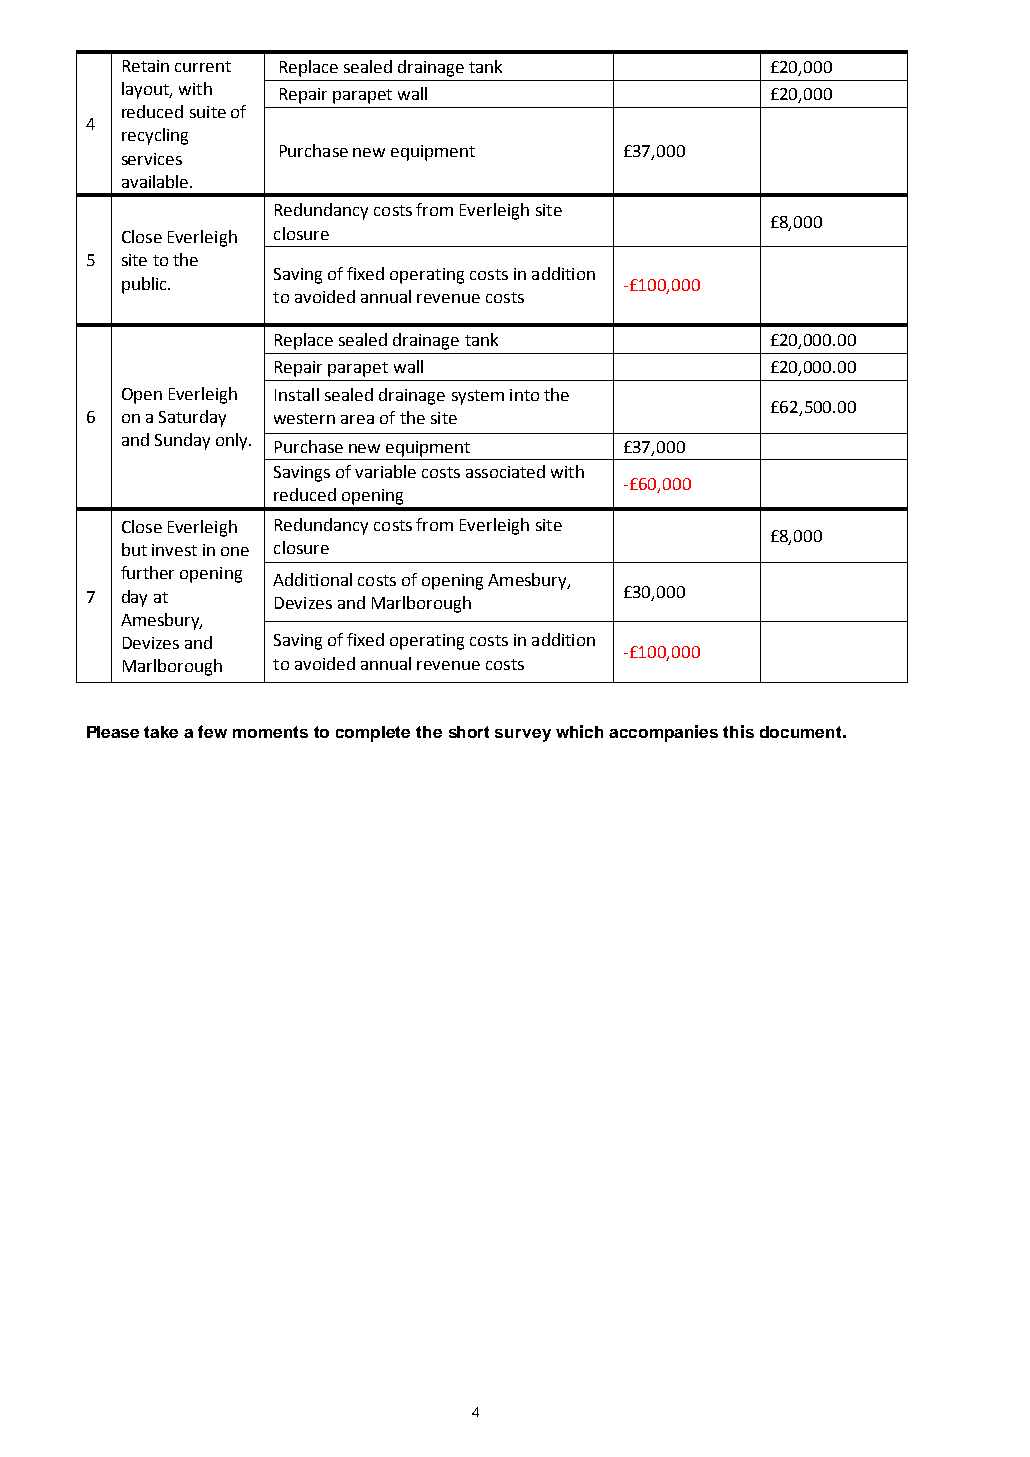 The width and height of the image is (1030, 1457). What do you see at coordinates (203, 66) in the image?
I see `current` at bounding box center [203, 66].
